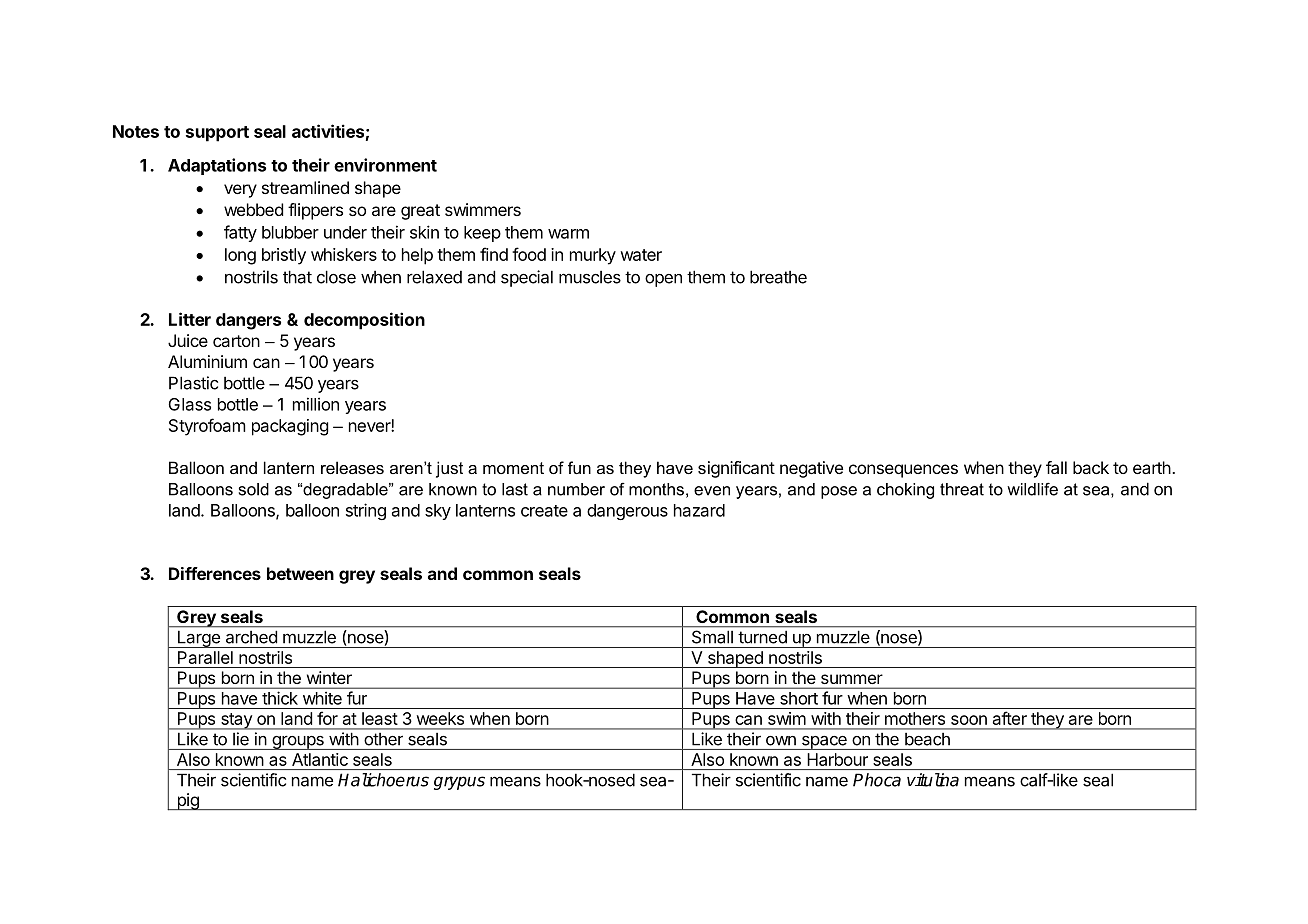 The height and width of the screenshot is (924, 1308). Describe the element at coordinates (824, 743) in the screenshot. I see `space` at that location.
